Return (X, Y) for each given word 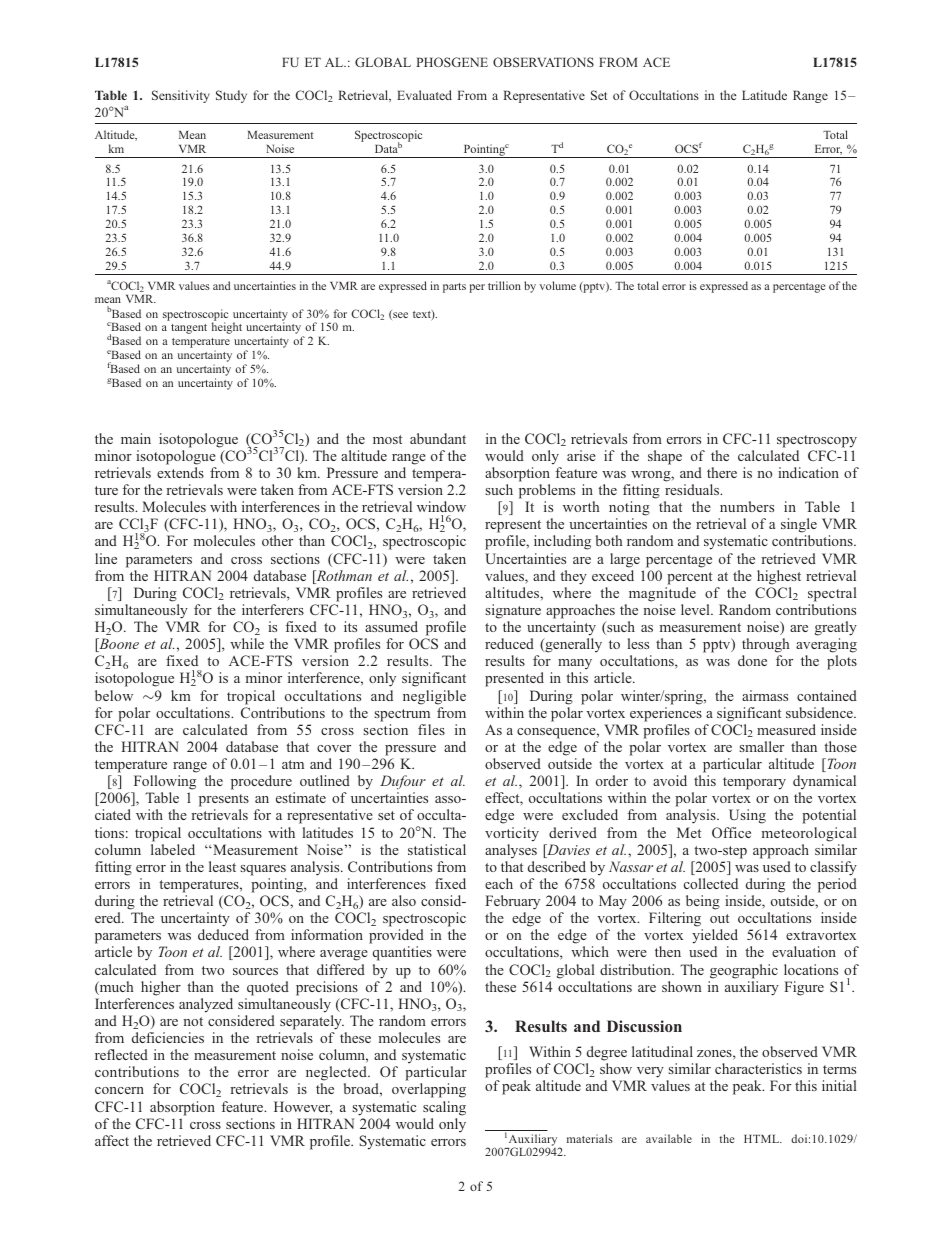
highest (779, 577)
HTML (763, 1139)
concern (119, 1090)
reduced (509, 643)
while (247, 643)
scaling (444, 1108)
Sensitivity (181, 96)
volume (557, 285)
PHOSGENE (452, 62)
